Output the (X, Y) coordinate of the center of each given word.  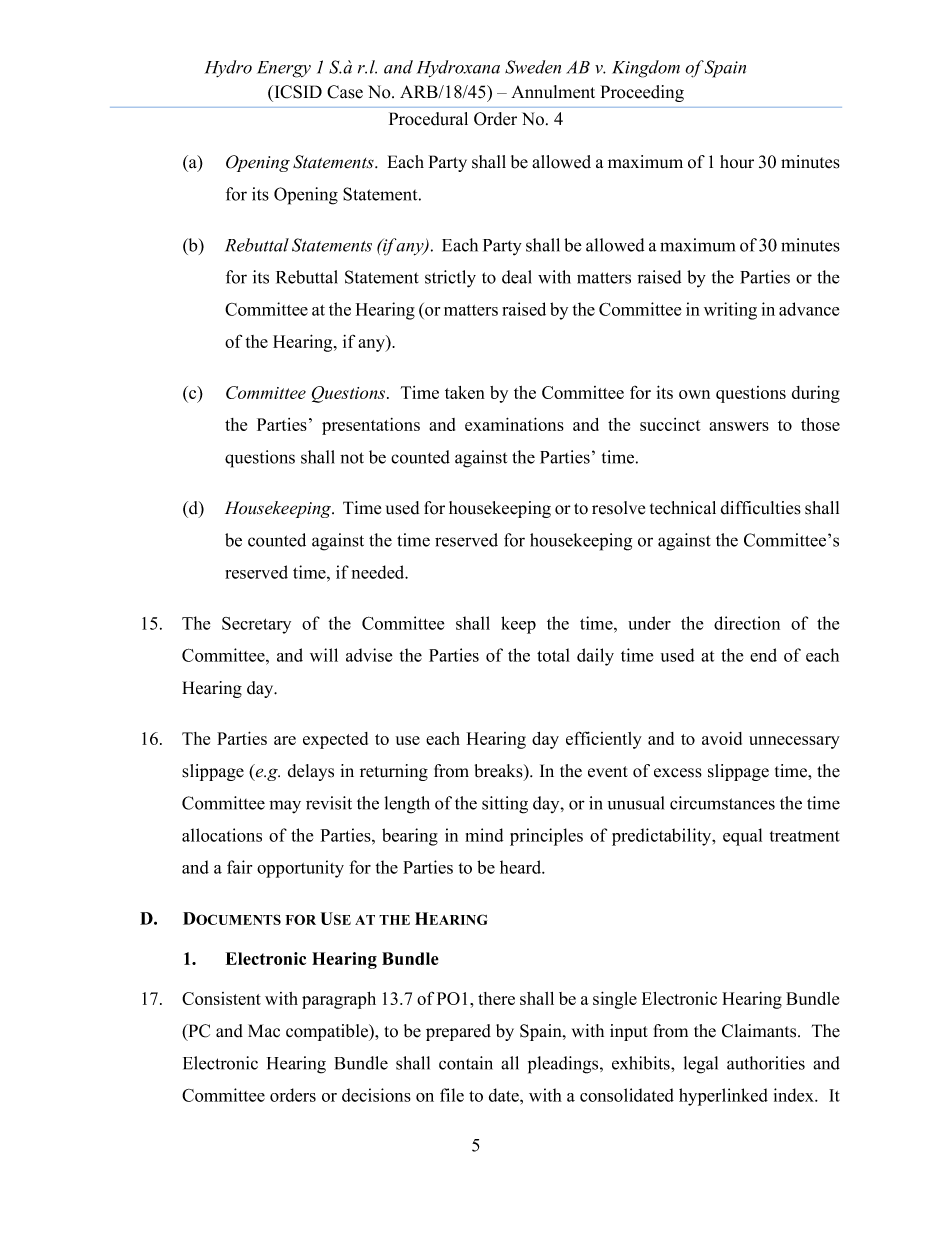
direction (747, 623)
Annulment (553, 92)
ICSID (297, 92)
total (553, 655)
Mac (264, 1031)
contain (466, 1063)
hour (737, 162)
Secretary (256, 625)
